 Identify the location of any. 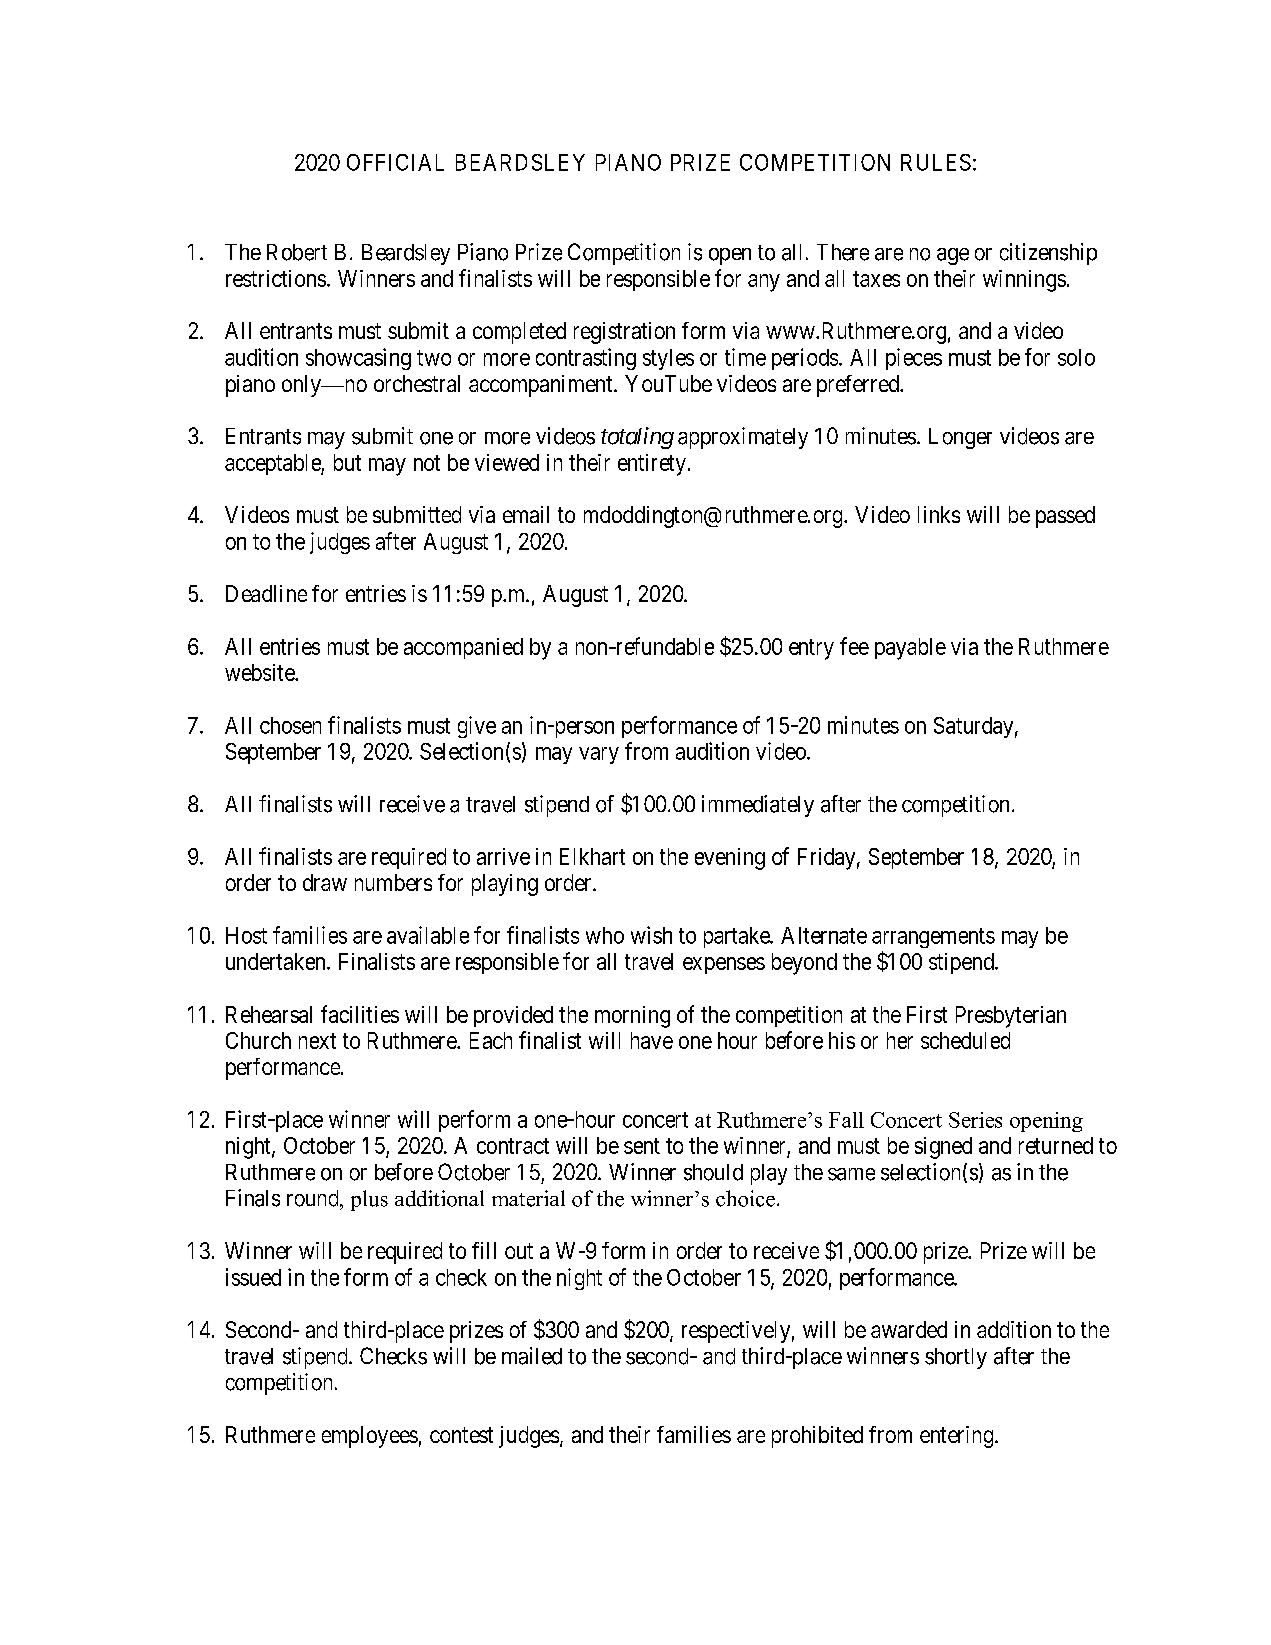
(764, 283).
